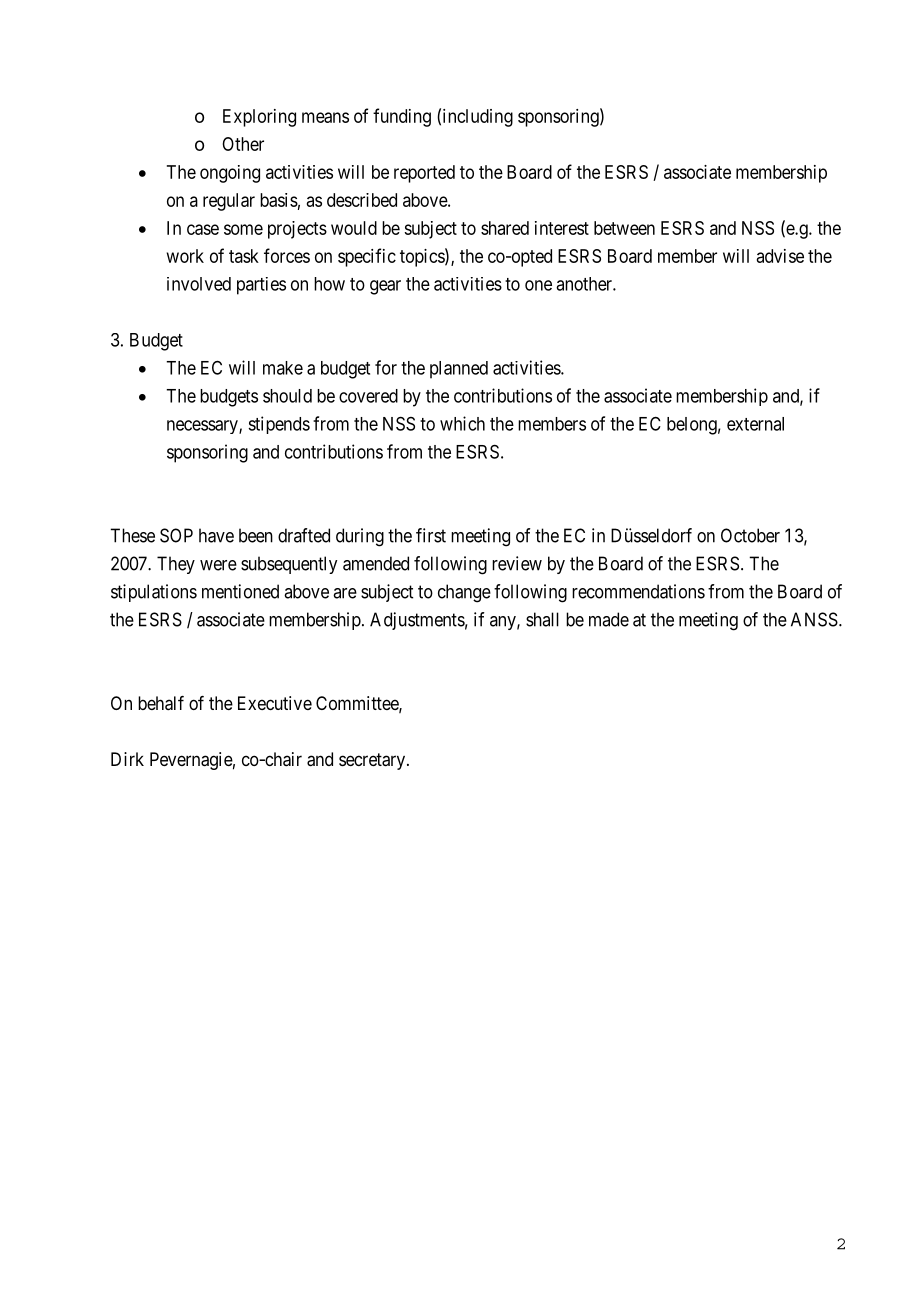  What do you see at coordinates (259, 118) in the image?
I see `Exploring` at bounding box center [259, 118].
